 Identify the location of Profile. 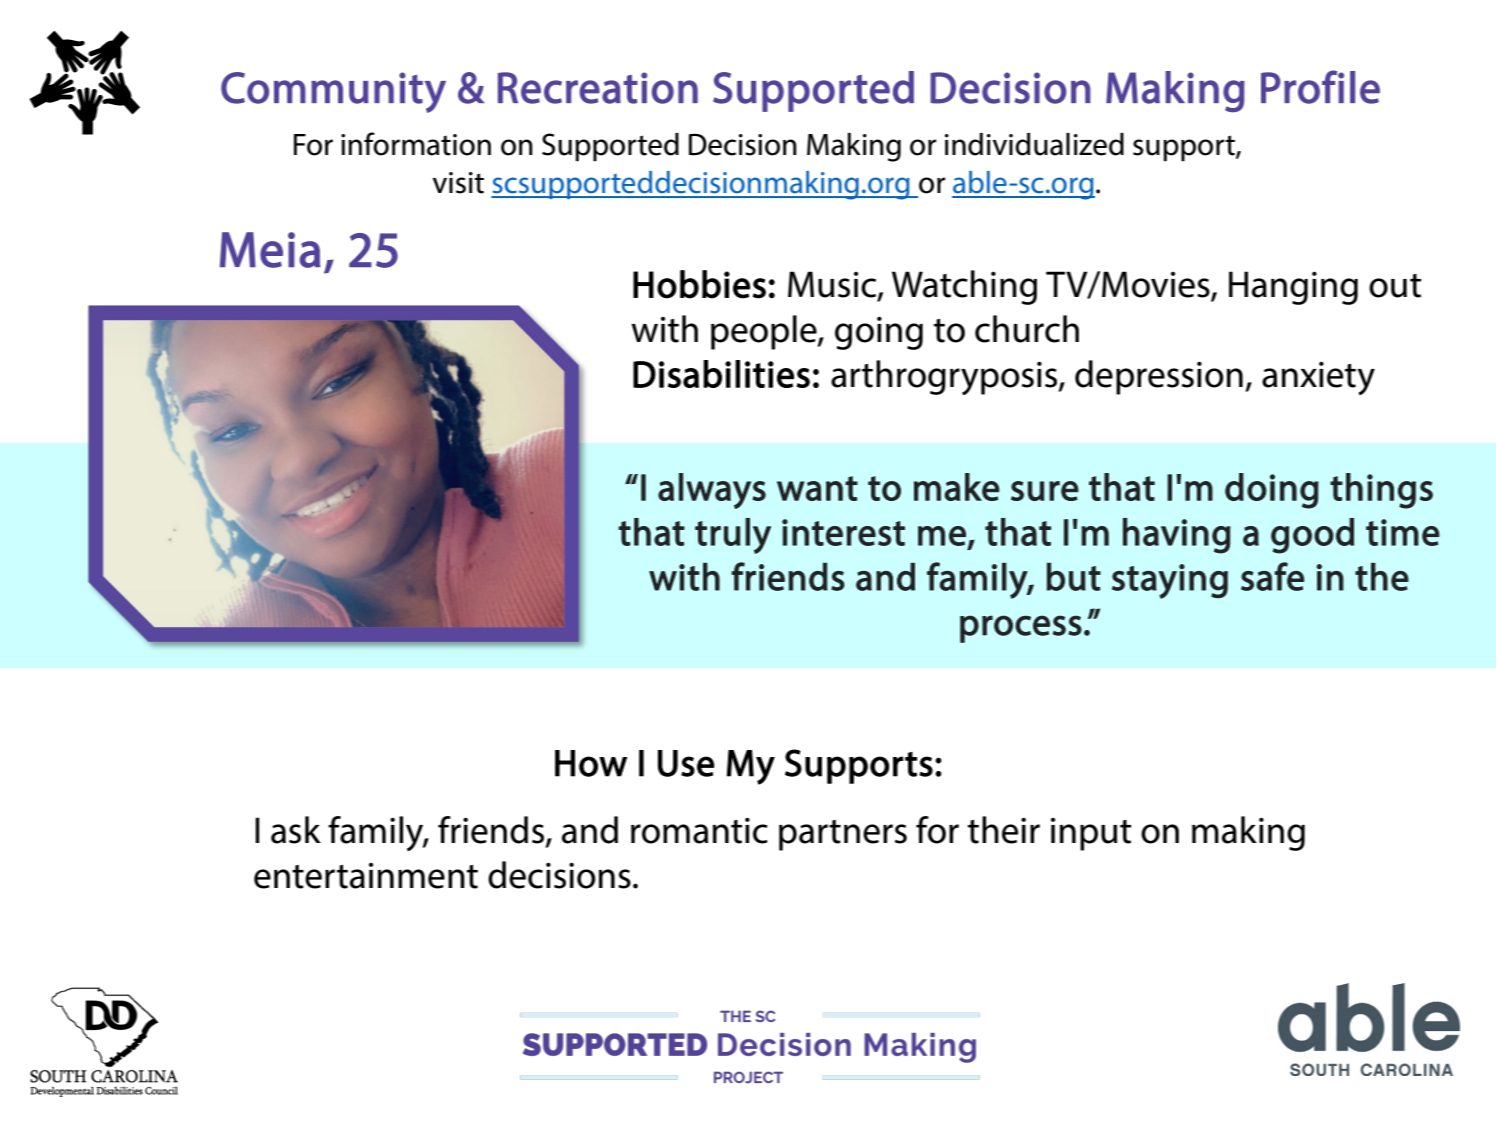
(1320, 87).
